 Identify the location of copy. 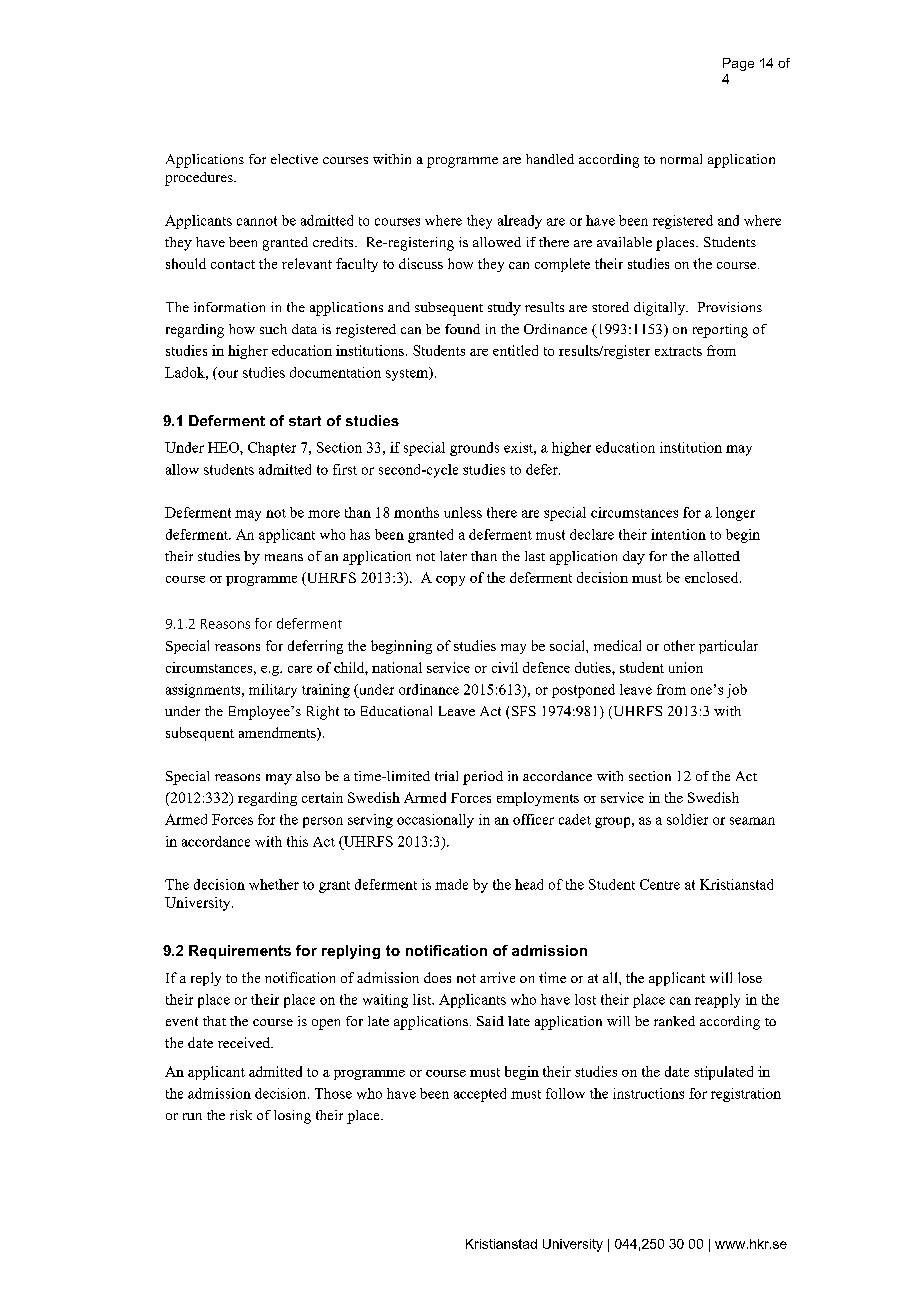
(450, 581).
